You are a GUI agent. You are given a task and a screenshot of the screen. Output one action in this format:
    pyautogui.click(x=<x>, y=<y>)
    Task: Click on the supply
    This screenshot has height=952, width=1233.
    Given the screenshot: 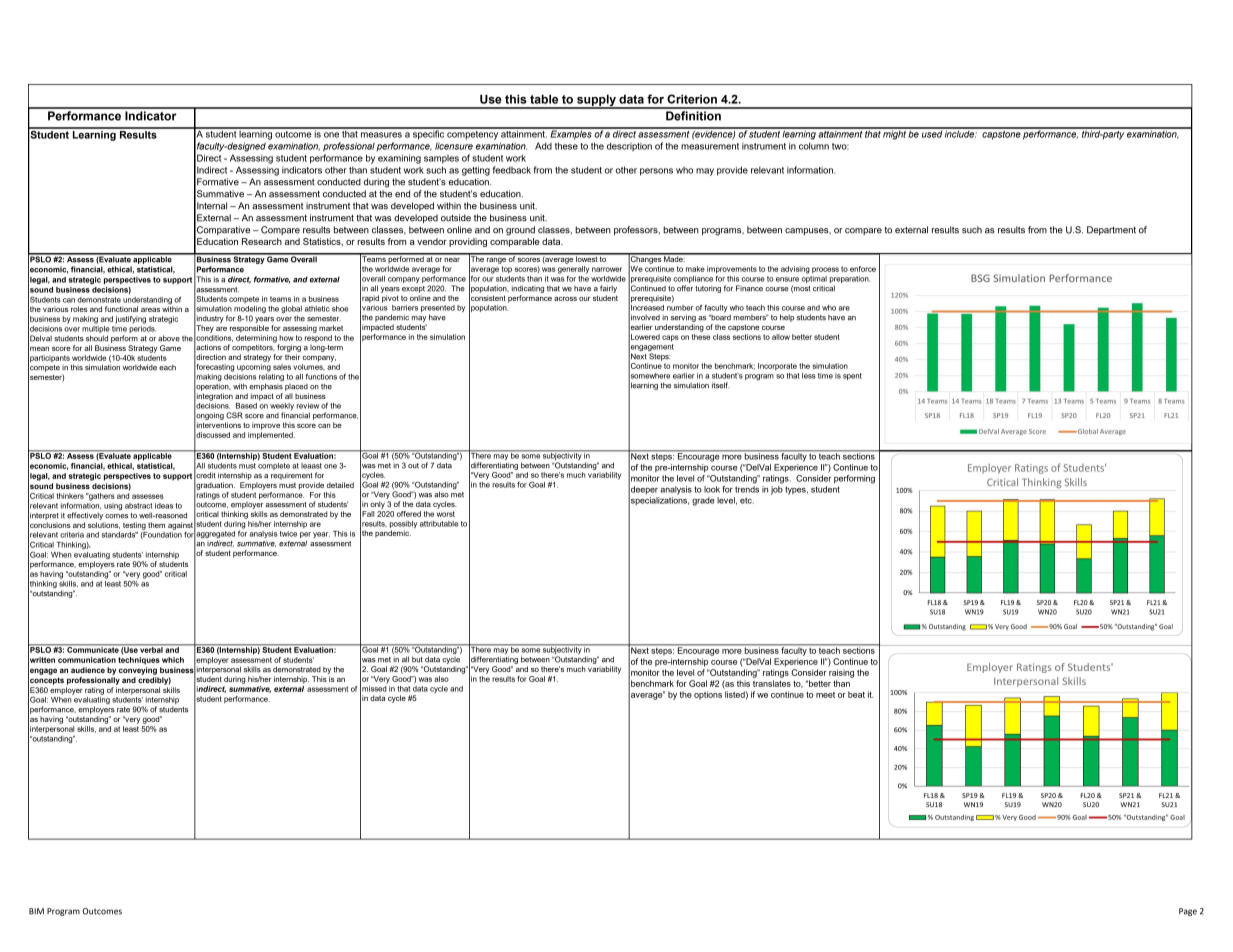 What is the action you would take?
    pyautogui.click(x=596, y=101)
